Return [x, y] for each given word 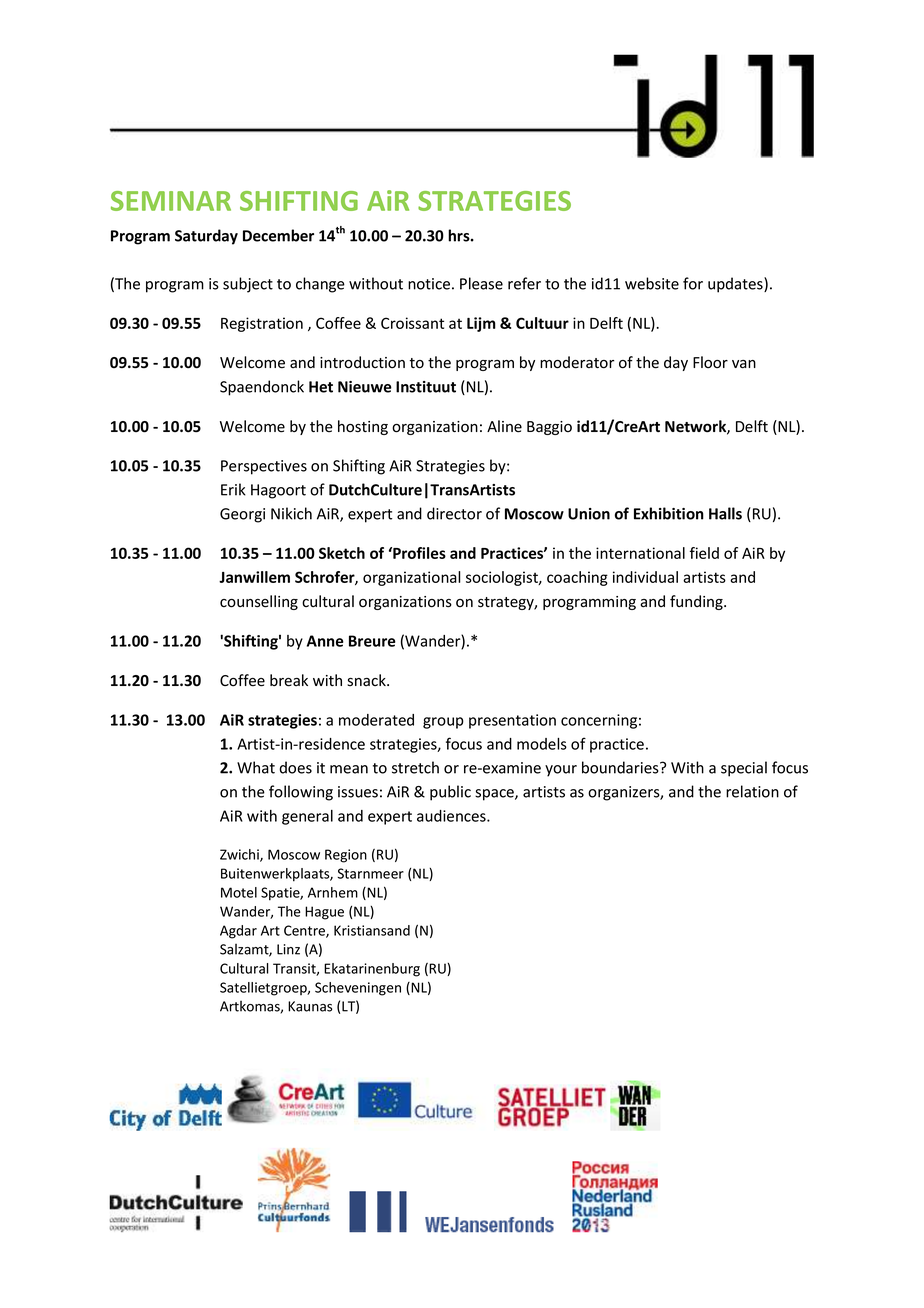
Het [321, 387]
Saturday [206, 237]
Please [481, 283]
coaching [577, 578]
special [744, 769]
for [693, 283]
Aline [504, 426]
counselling [259, 602]
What [256, 767]
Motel [239, 892]
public [450, 793]
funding [697, 602]
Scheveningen [358, 989]
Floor [710, 362]
